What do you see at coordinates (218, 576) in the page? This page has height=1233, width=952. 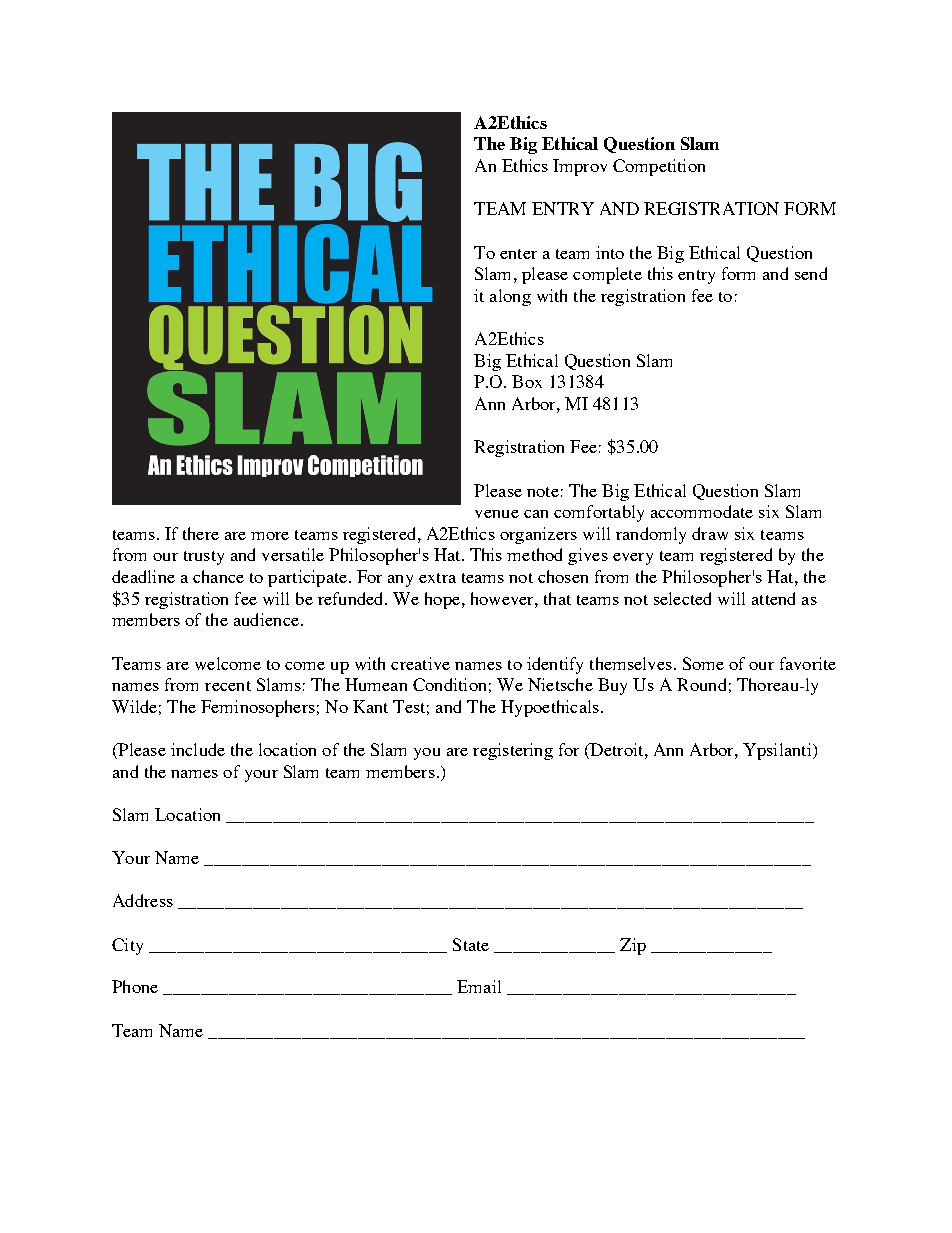 I see `chance` at bounding box center [218, 576].
